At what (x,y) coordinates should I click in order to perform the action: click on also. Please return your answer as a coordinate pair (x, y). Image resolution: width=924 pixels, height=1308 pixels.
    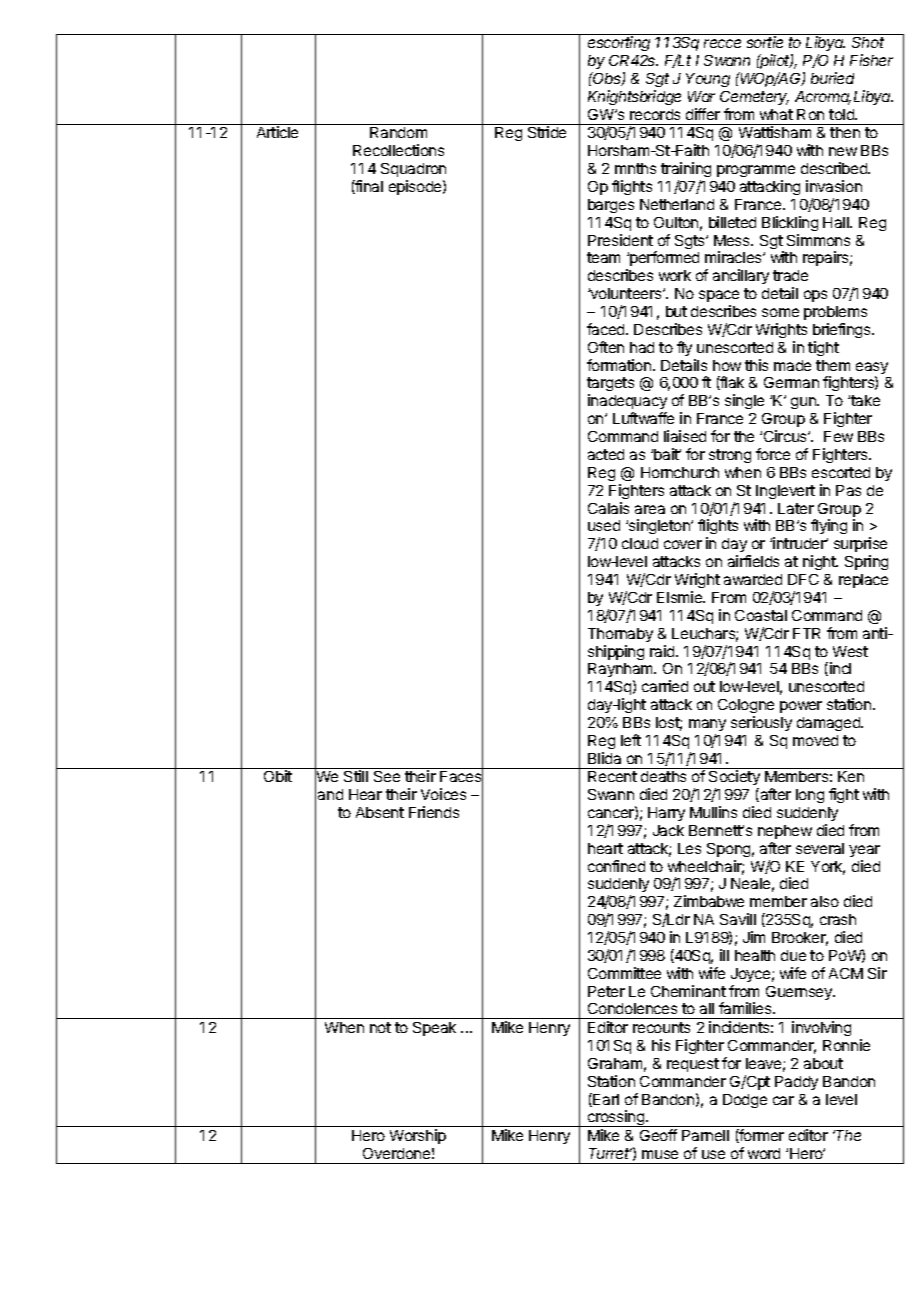
    Looking at the image, I should click on (825, 901).
